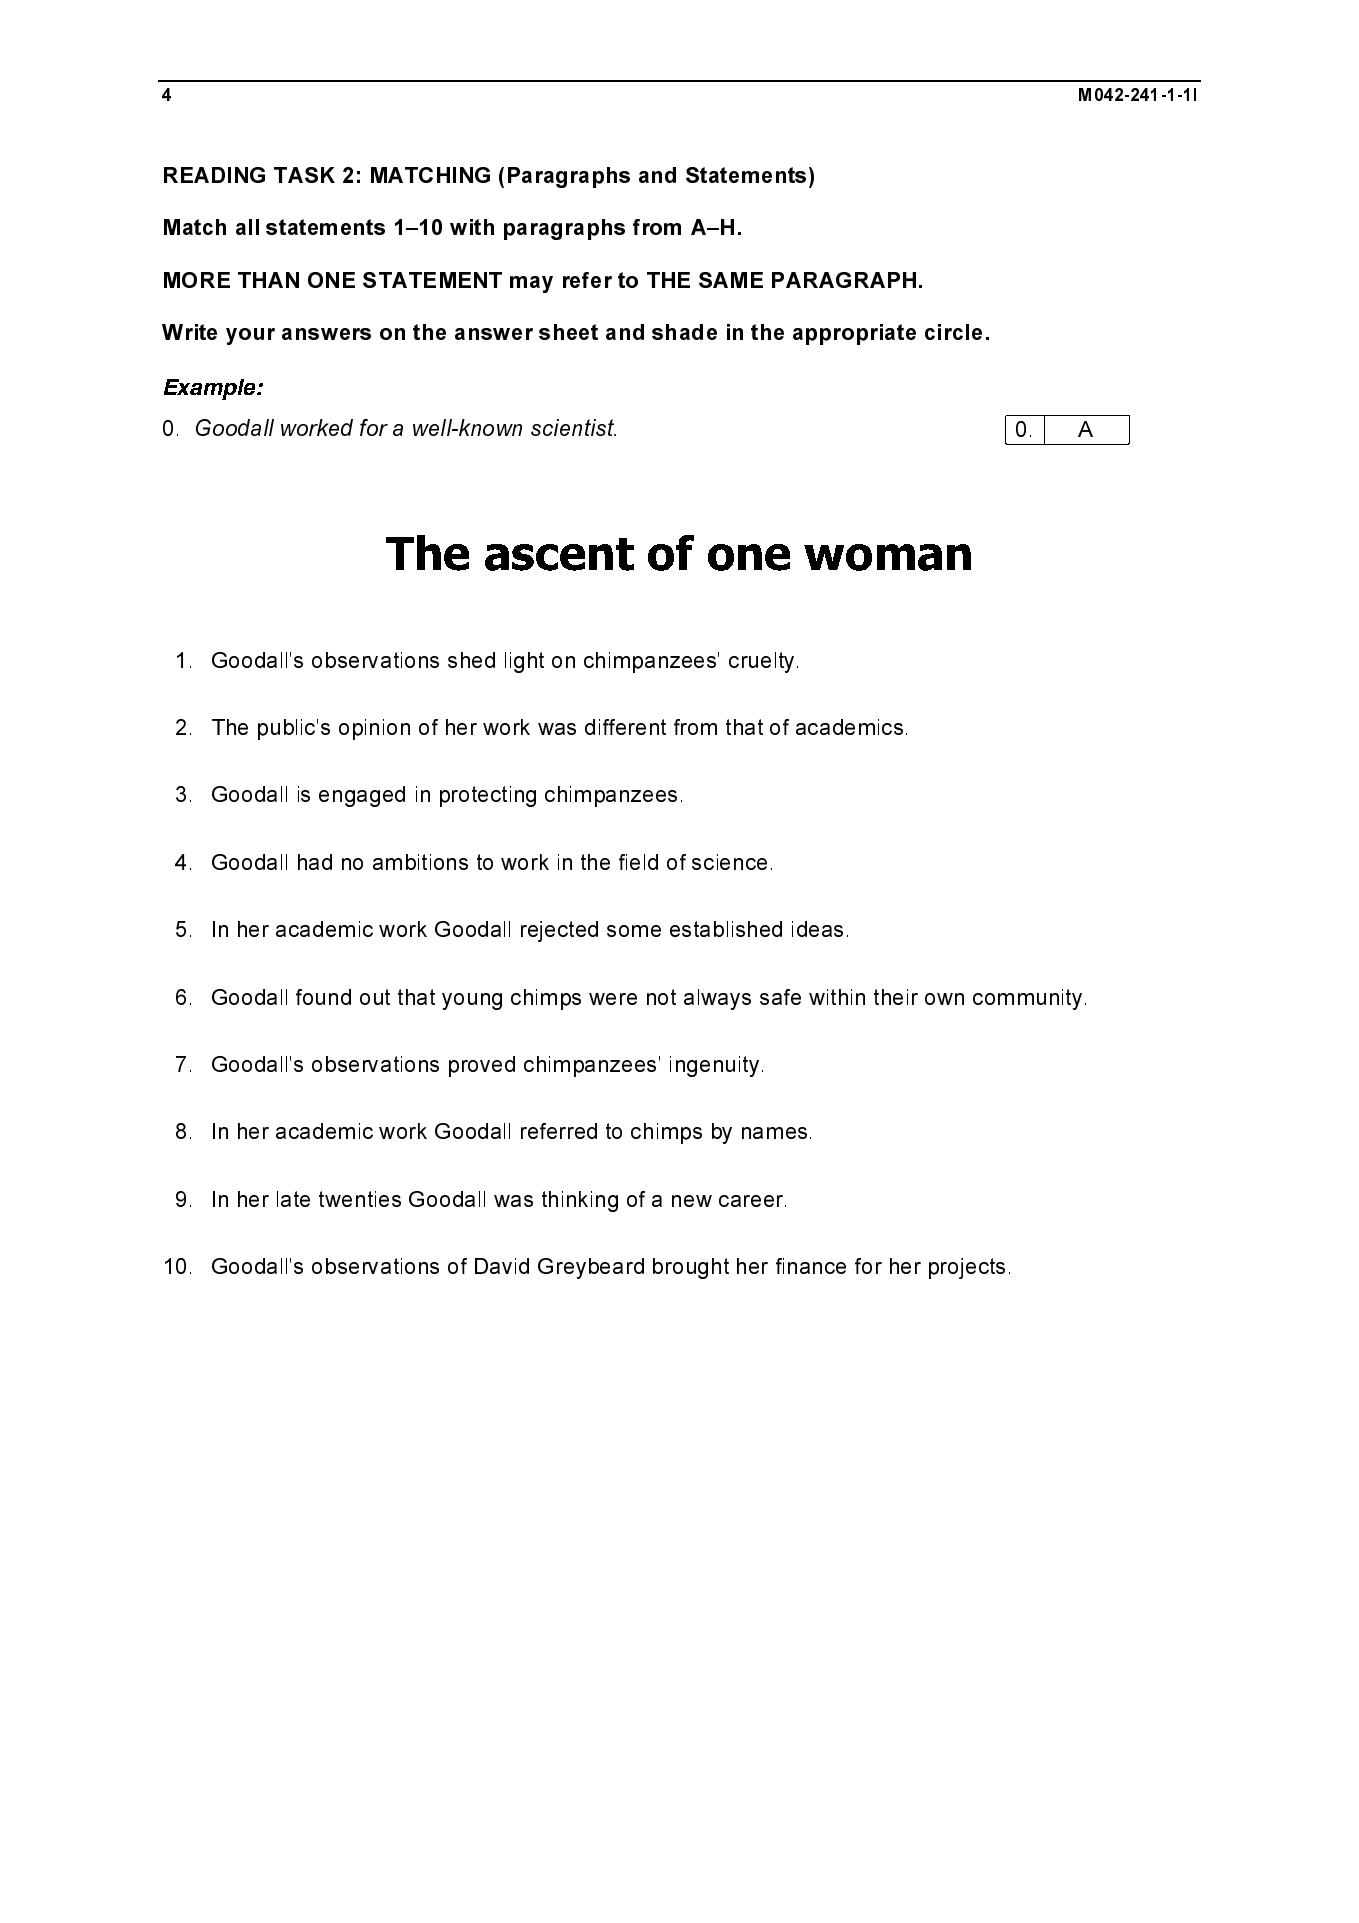  I want to click on may, so click(531, 284).
